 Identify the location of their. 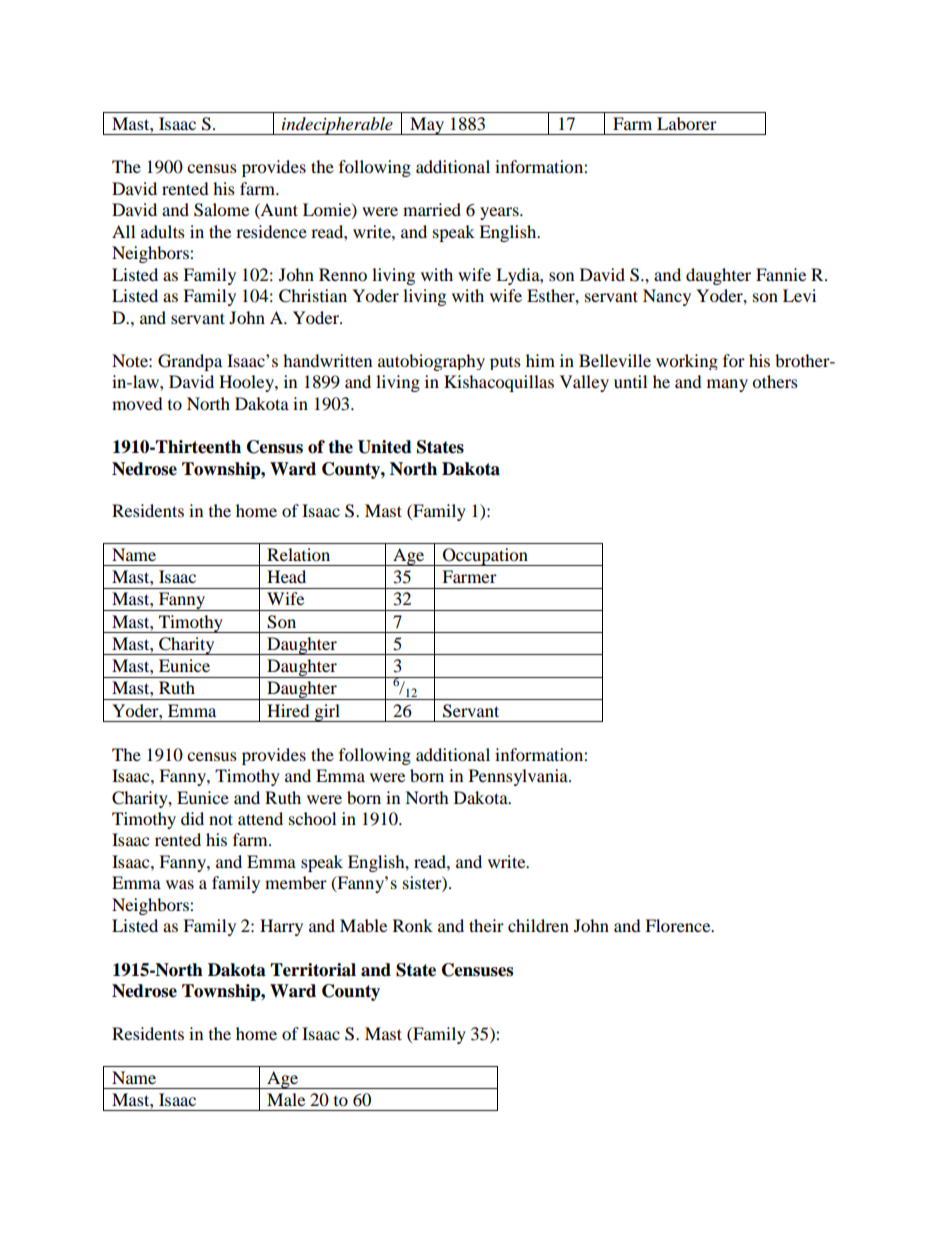
(486, 925).
